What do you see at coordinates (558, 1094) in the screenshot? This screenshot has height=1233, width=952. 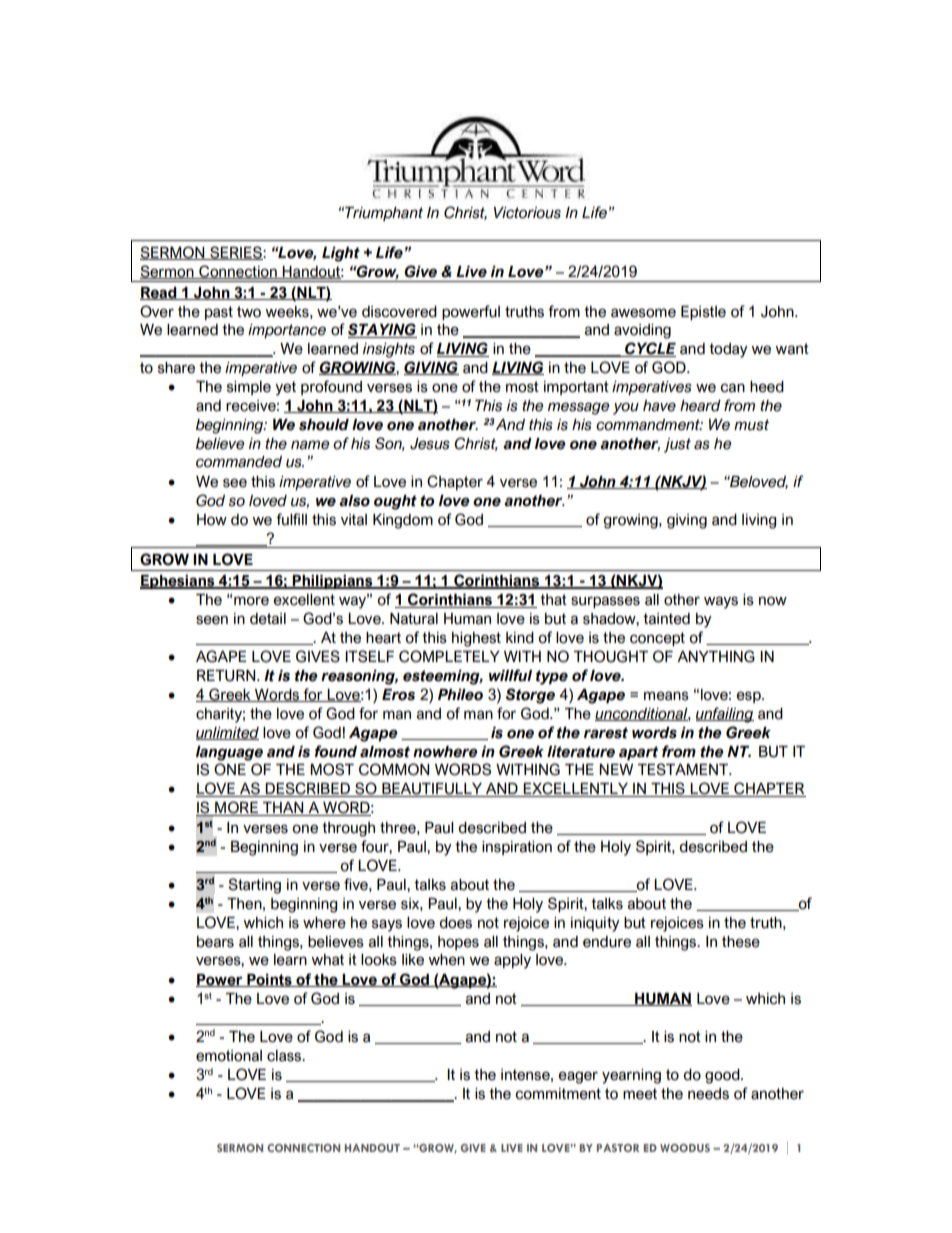 I see `commitment` at bounding box center [558, 1094].
